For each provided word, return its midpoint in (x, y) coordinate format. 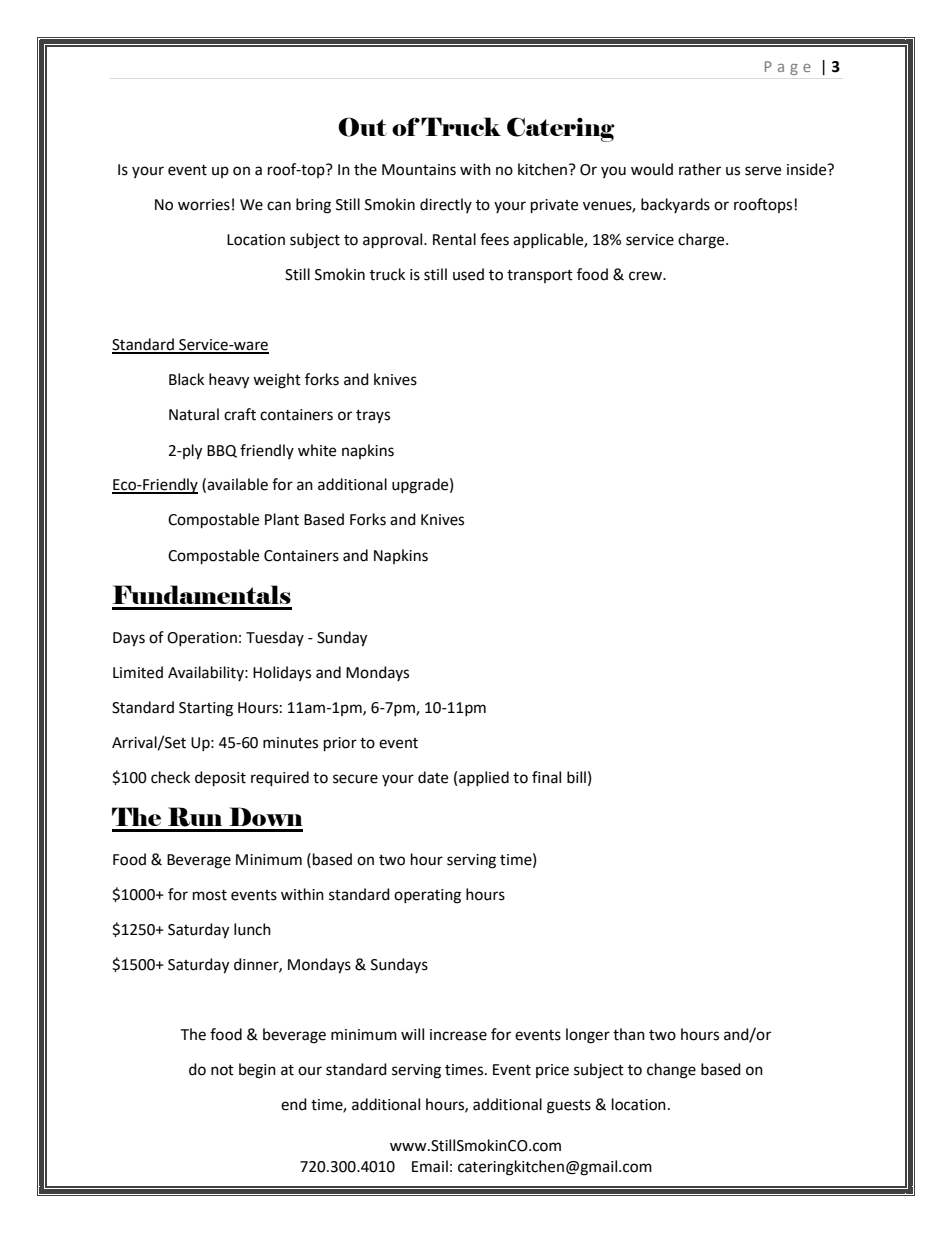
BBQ (222, 451)
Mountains (419, 170)
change (671, 1071)
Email (430, 1166)
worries (204, 205)
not (222, 1070)
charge (702, 241)
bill (576, 777)
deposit (220, 779)
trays (373, 416)
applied (484, 778)
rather (700, 169)
